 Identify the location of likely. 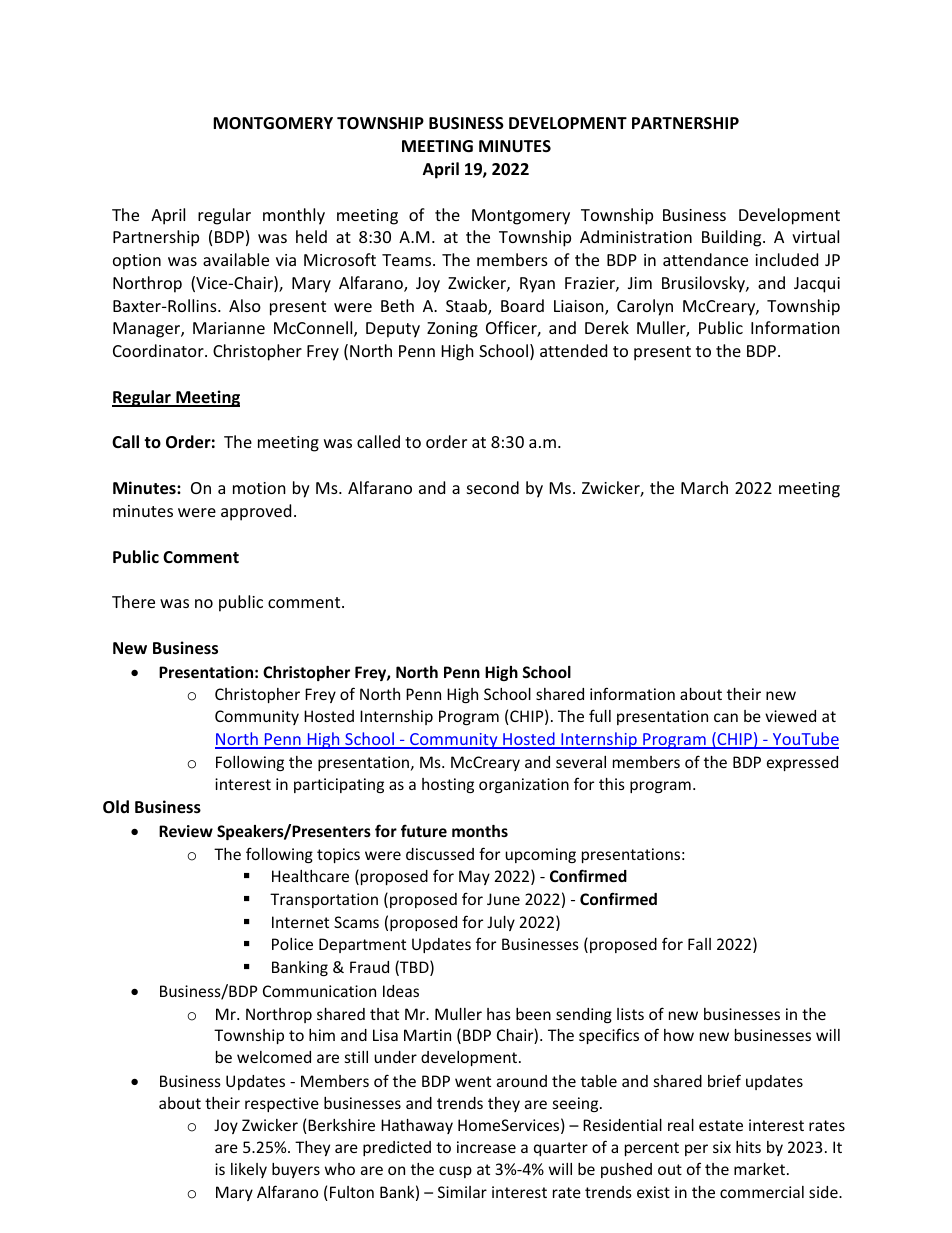
(249, 1170).
